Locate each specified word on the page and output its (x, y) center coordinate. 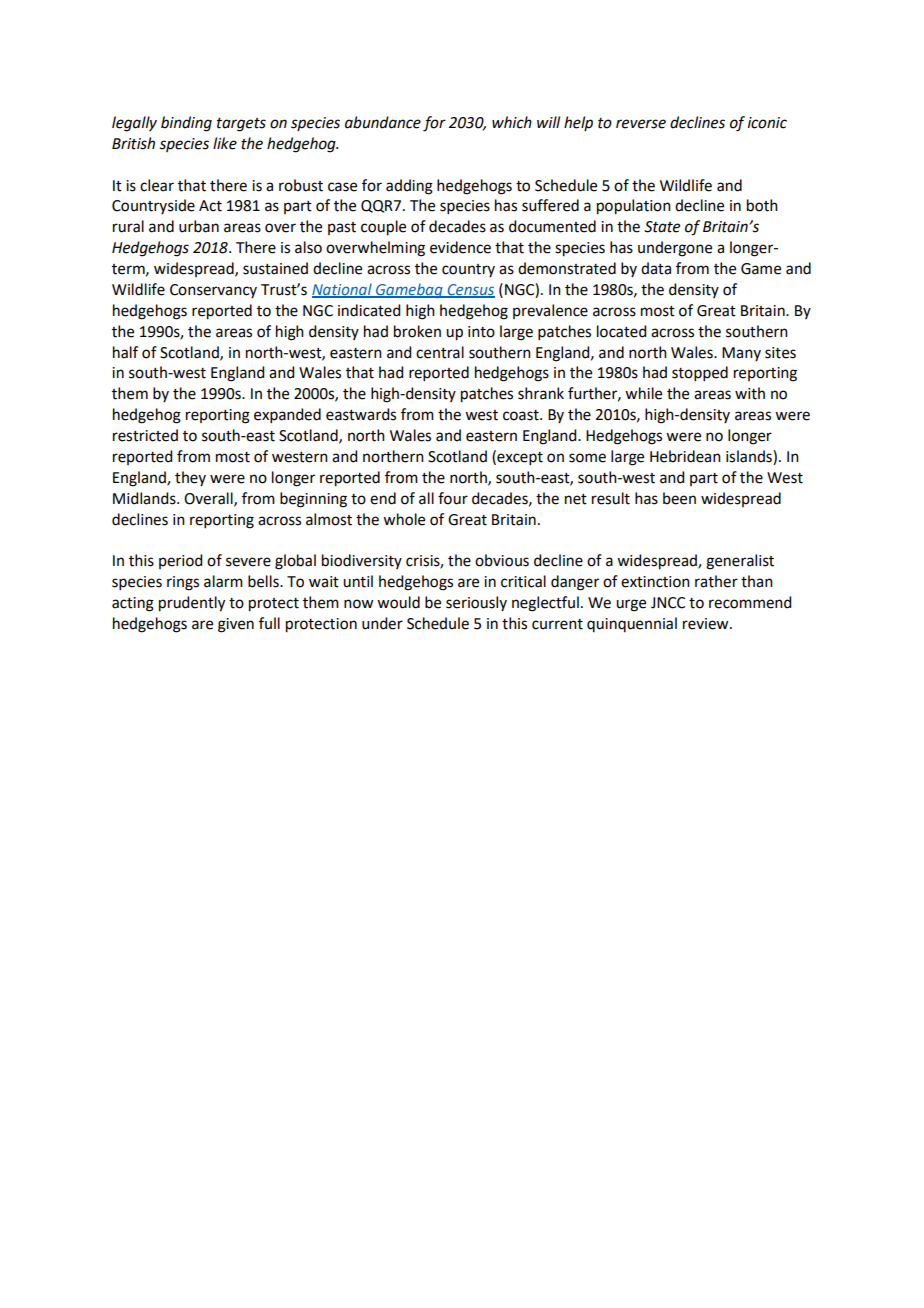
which (512, 122)
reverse (641, 124)
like (225, 143)
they (190, 478)
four (453, 498)
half (125, 352)
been (679, 498)
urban (199, 226)
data (656, 268)
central (440, 352)
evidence (460, 247)
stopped (700, 373)
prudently (192, 604)
